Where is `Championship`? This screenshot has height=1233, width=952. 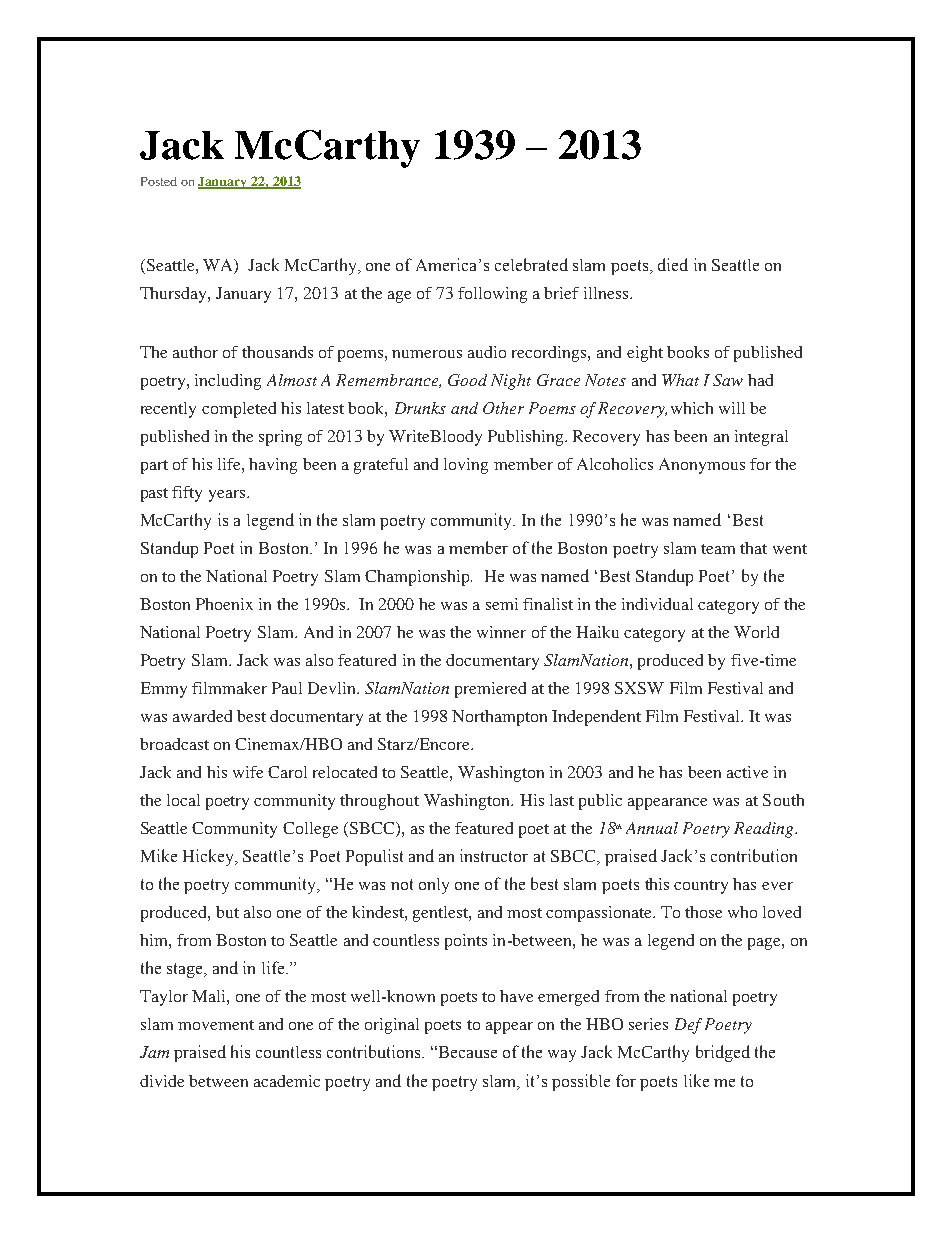 Championship is located at coordinates (418, 578).
